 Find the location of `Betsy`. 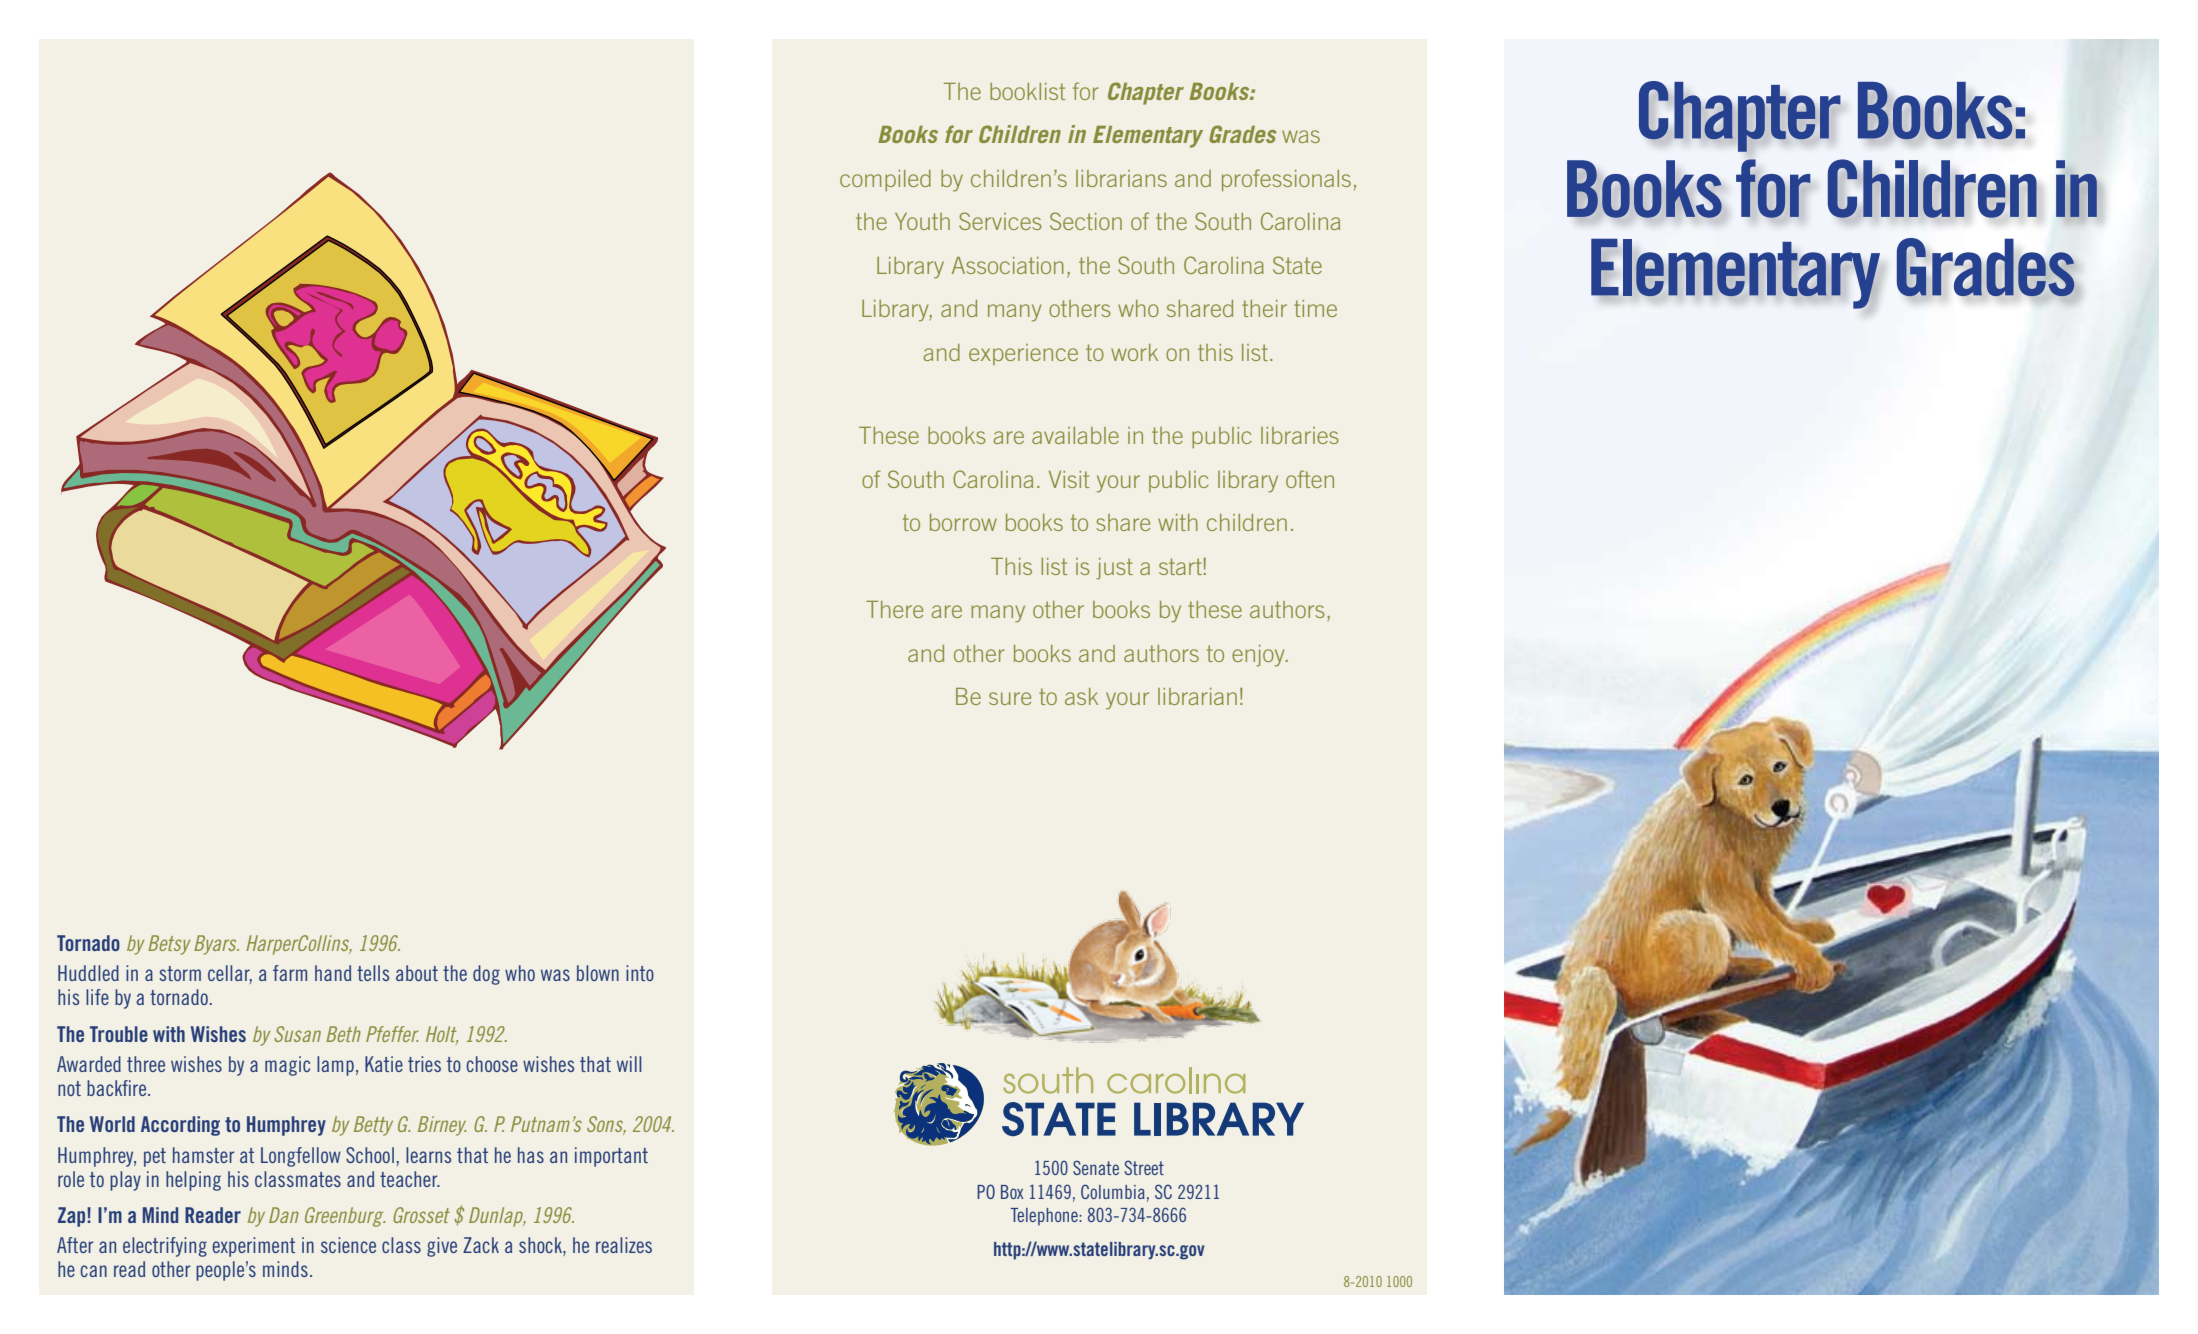

Betsy is located at coordinates (169, 945).
